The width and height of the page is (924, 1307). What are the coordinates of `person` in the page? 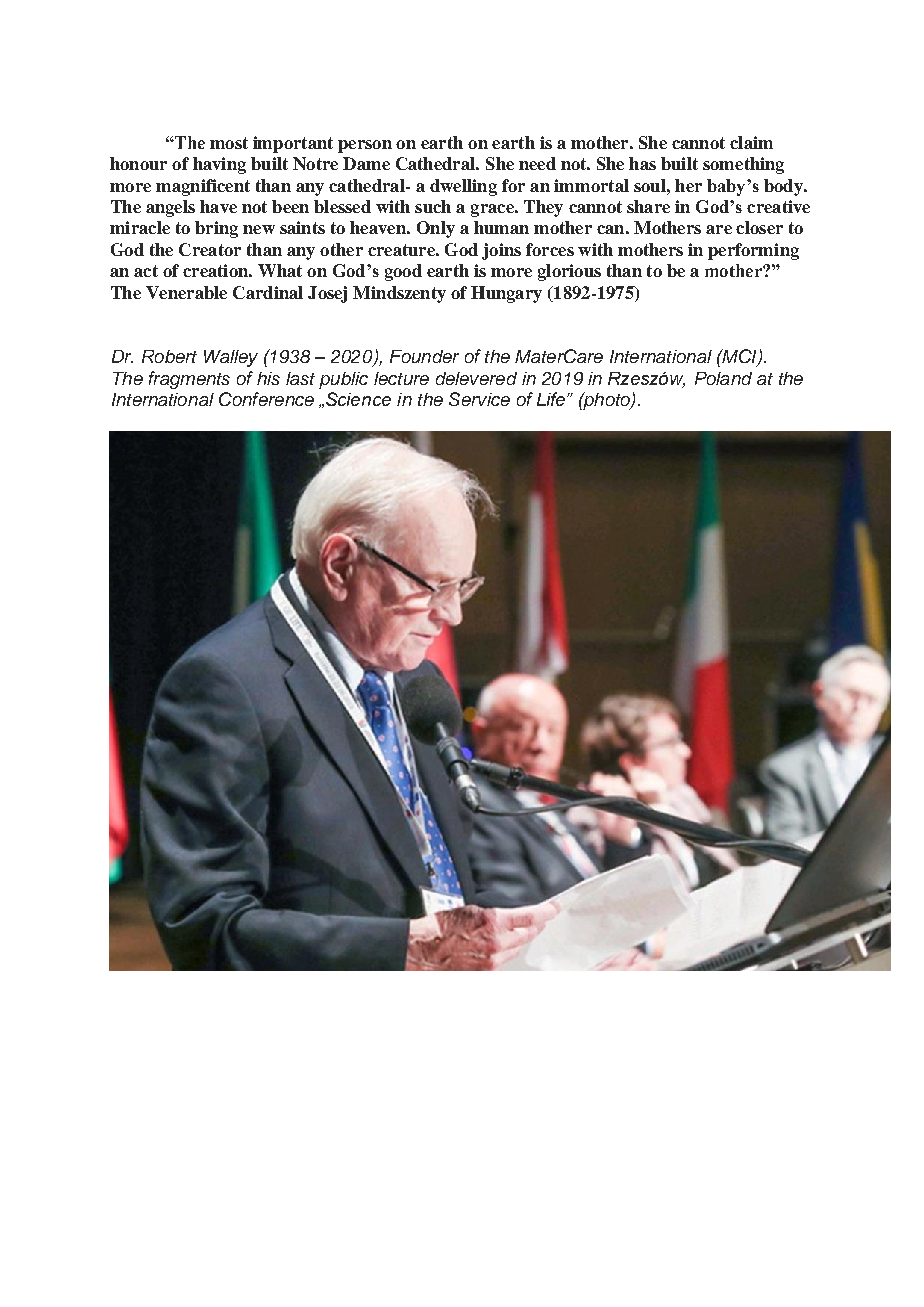 It's located at (365, 146).
